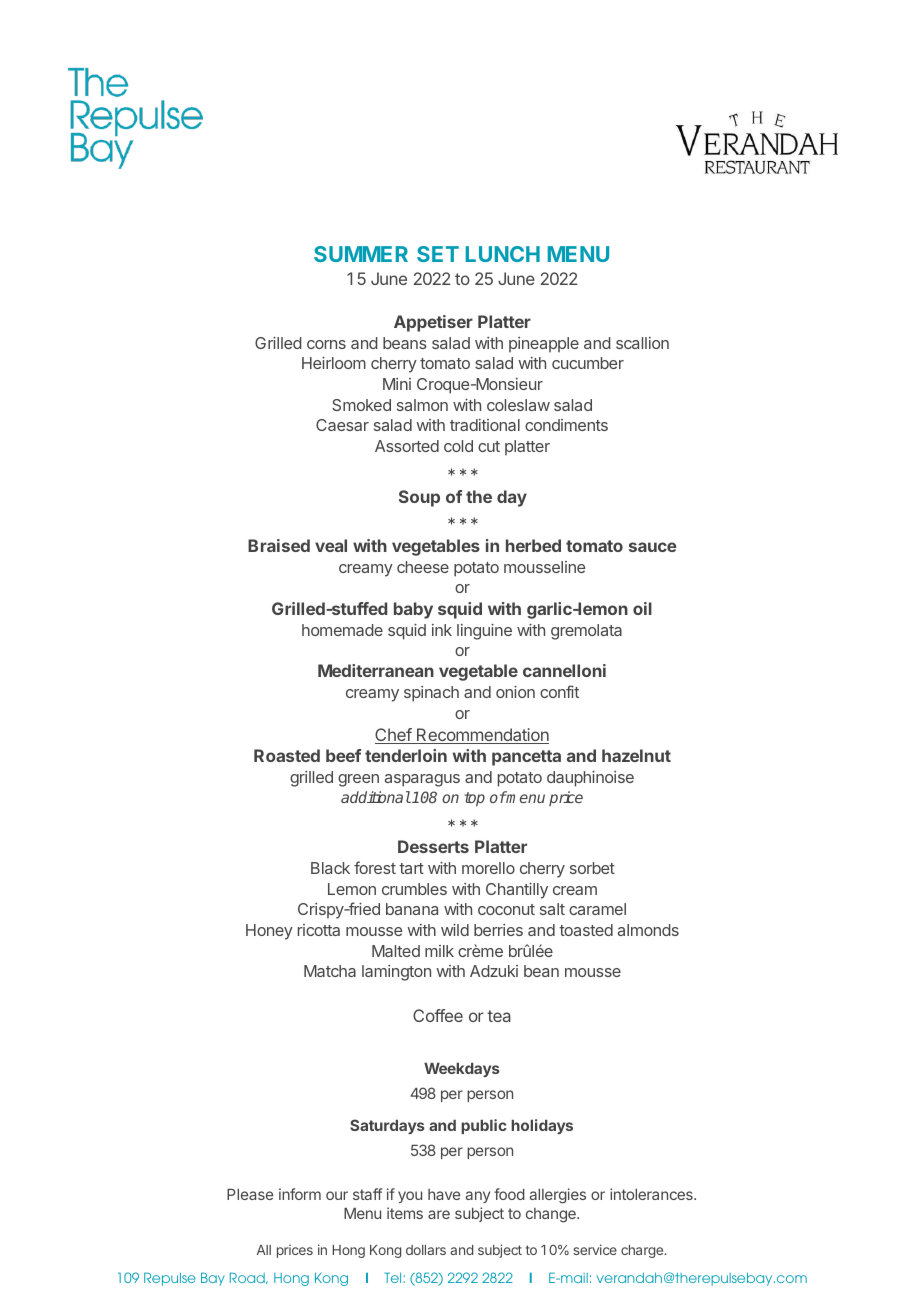 This screenshot has height=1307, width=924. What do you see at coordinates (300, 1194) in the screenshot?
I see `inform` at bounding box center [300, 1194].
